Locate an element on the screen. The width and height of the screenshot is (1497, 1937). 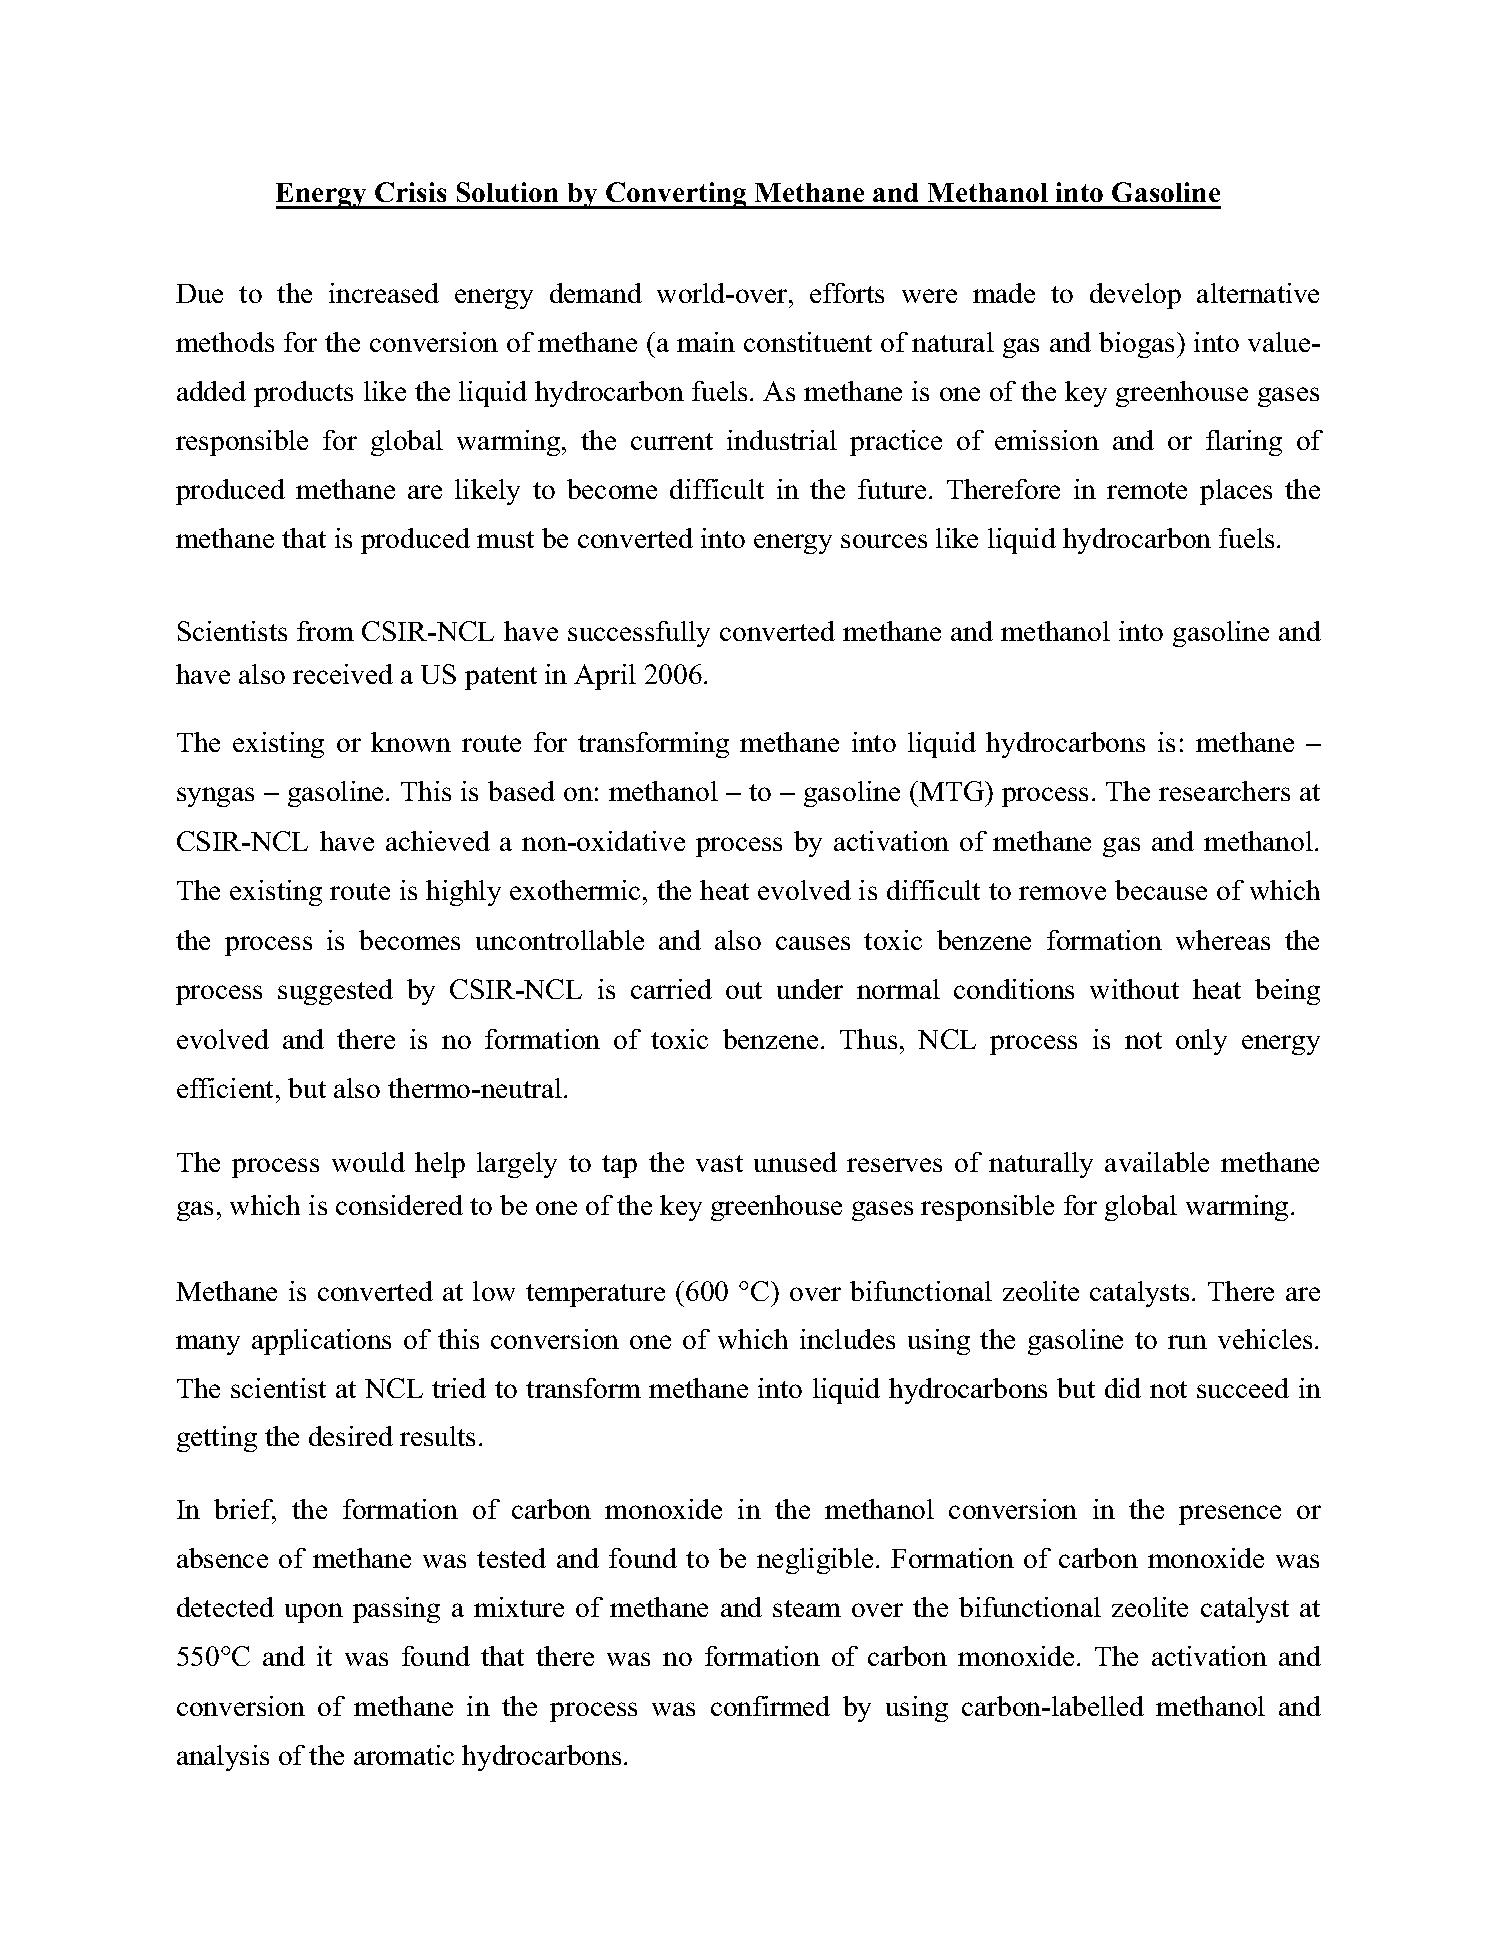
considered is located at coordinates (399, 1205).
